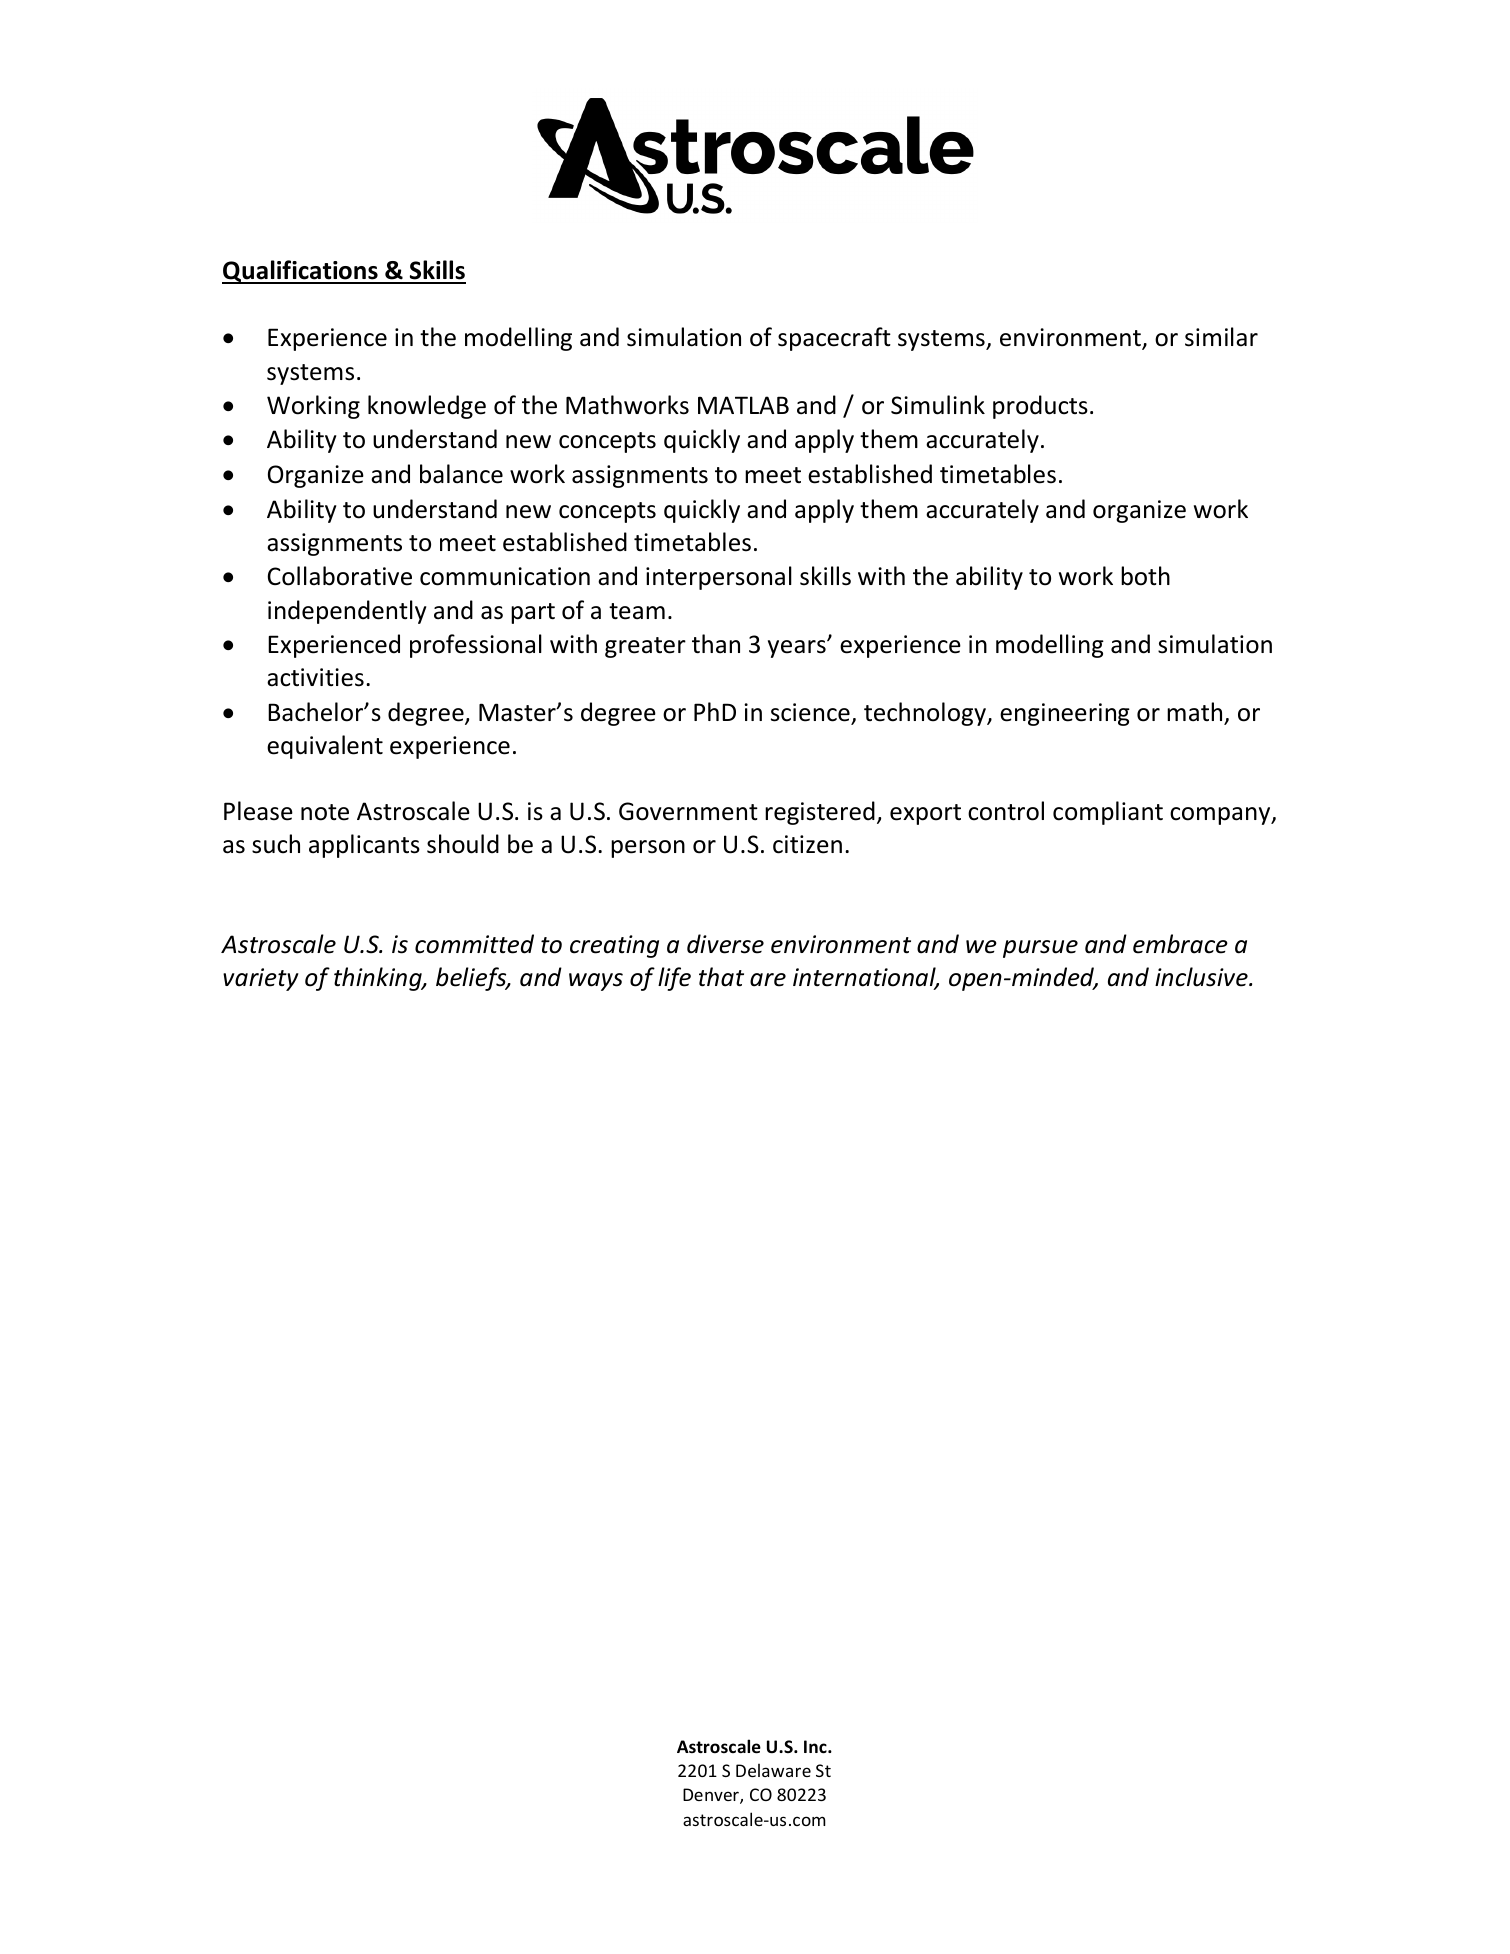 Image resolution: width=1510 pixels, height=1954 pixels. I want to click on Qualifications, so click(301, 272).
